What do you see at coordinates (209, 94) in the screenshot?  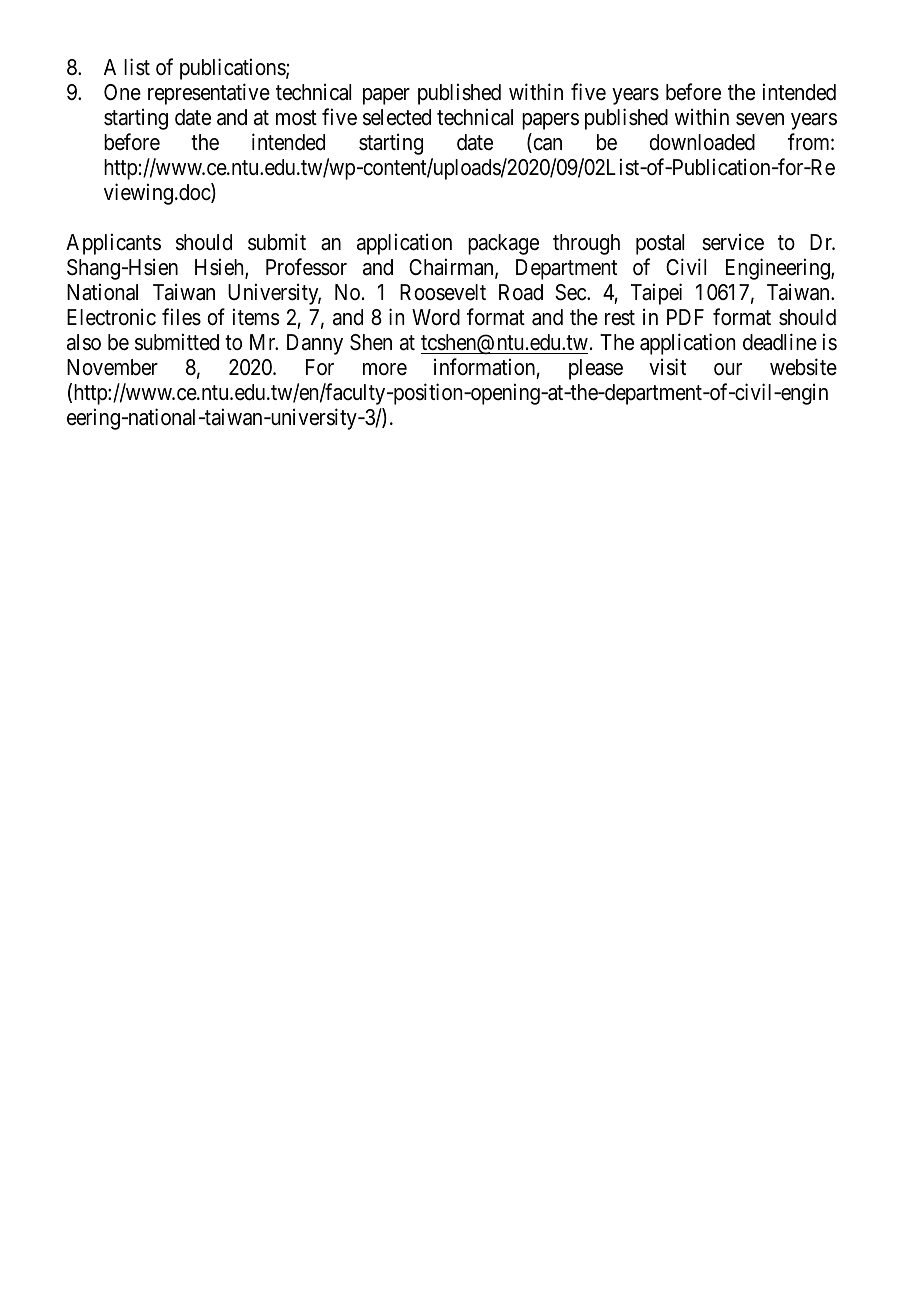 I see `representative` at bounding box center [209, 94].
